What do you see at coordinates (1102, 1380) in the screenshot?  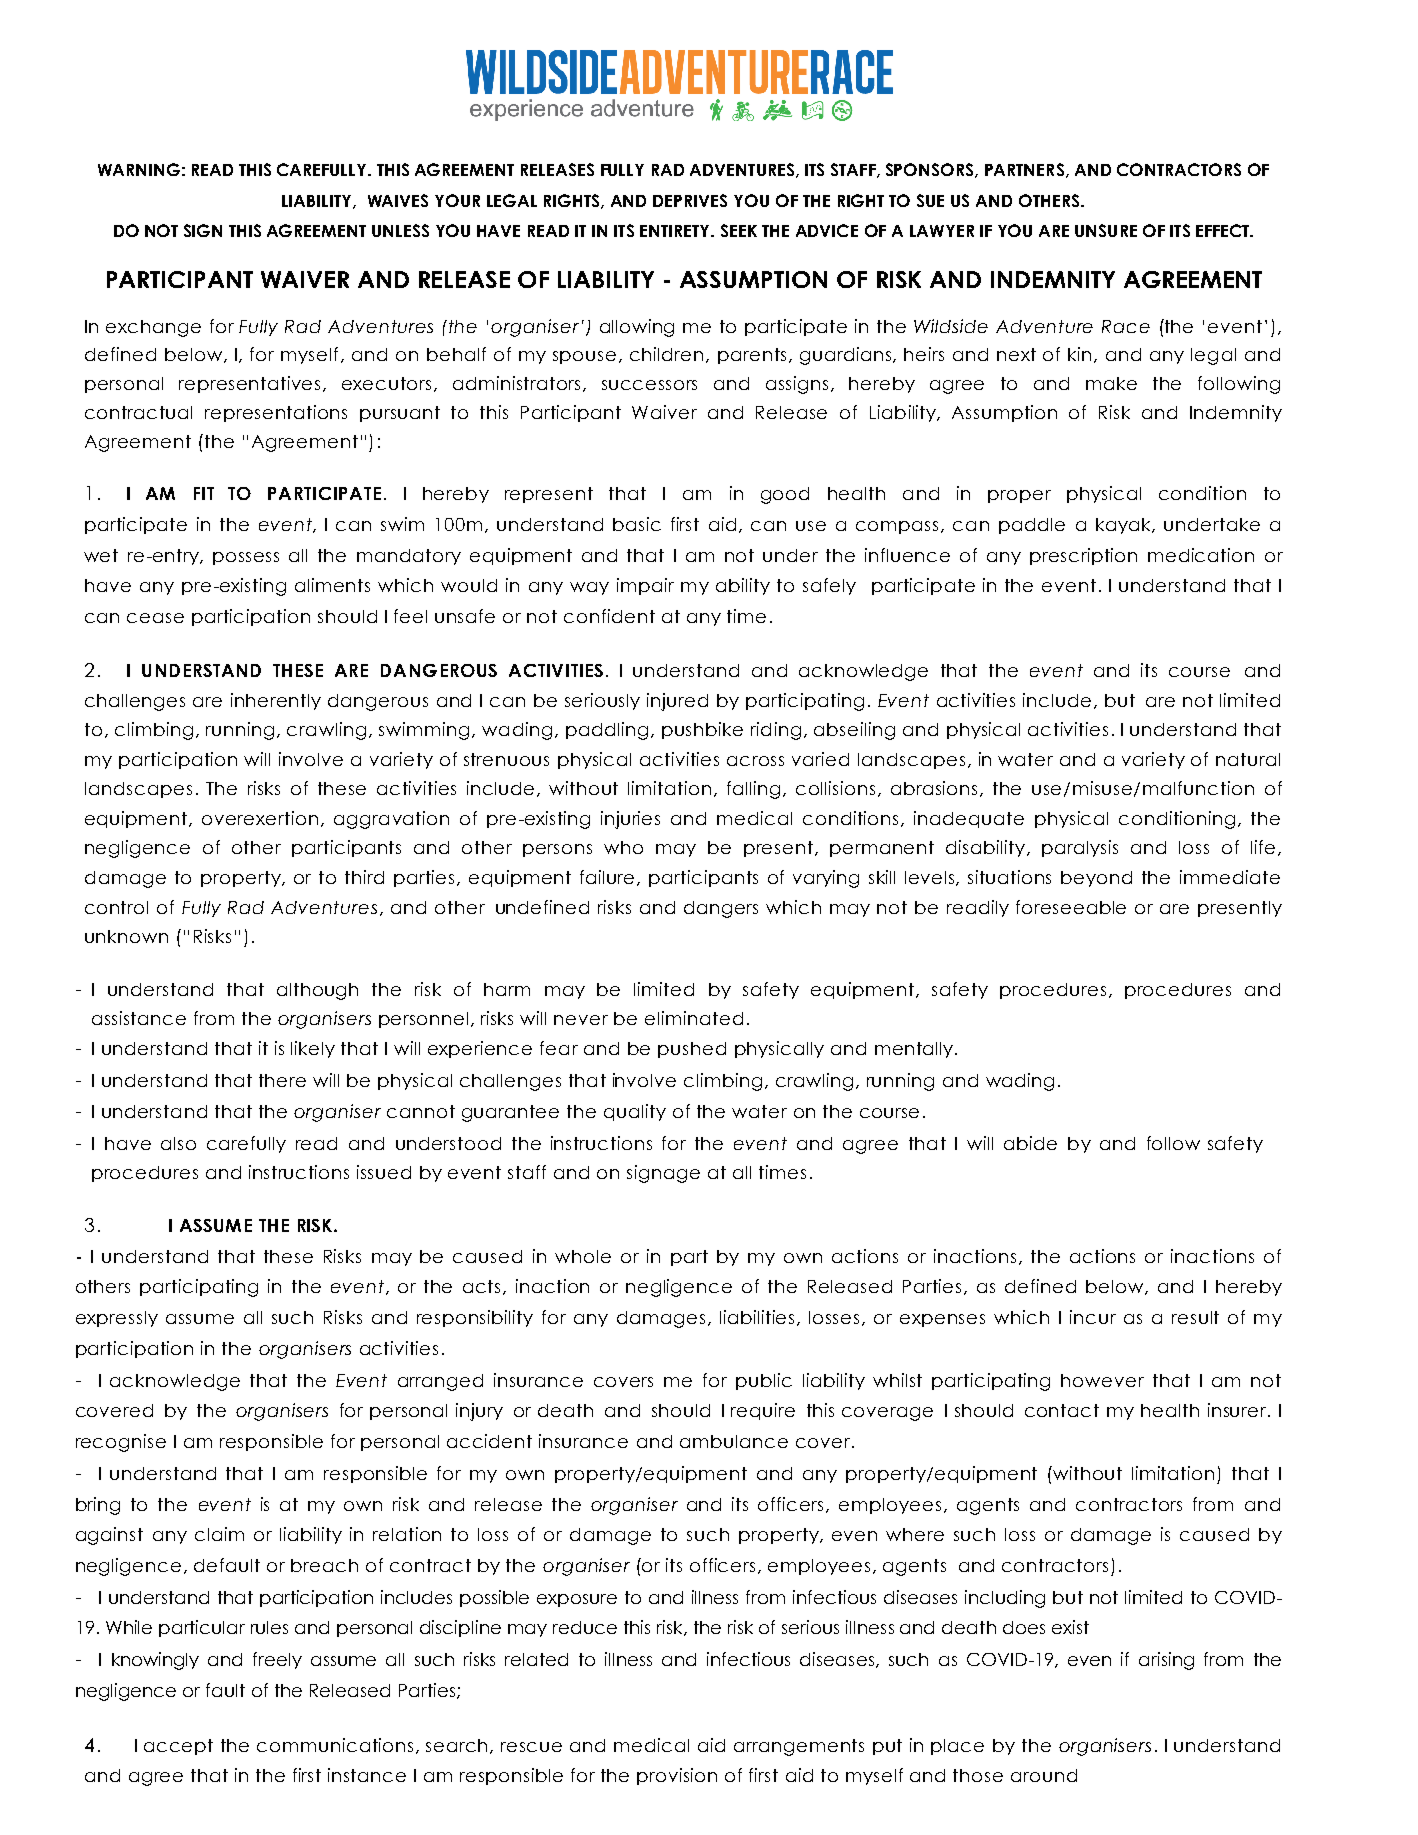 I see `however` at bounding box center [1102, 1380].
